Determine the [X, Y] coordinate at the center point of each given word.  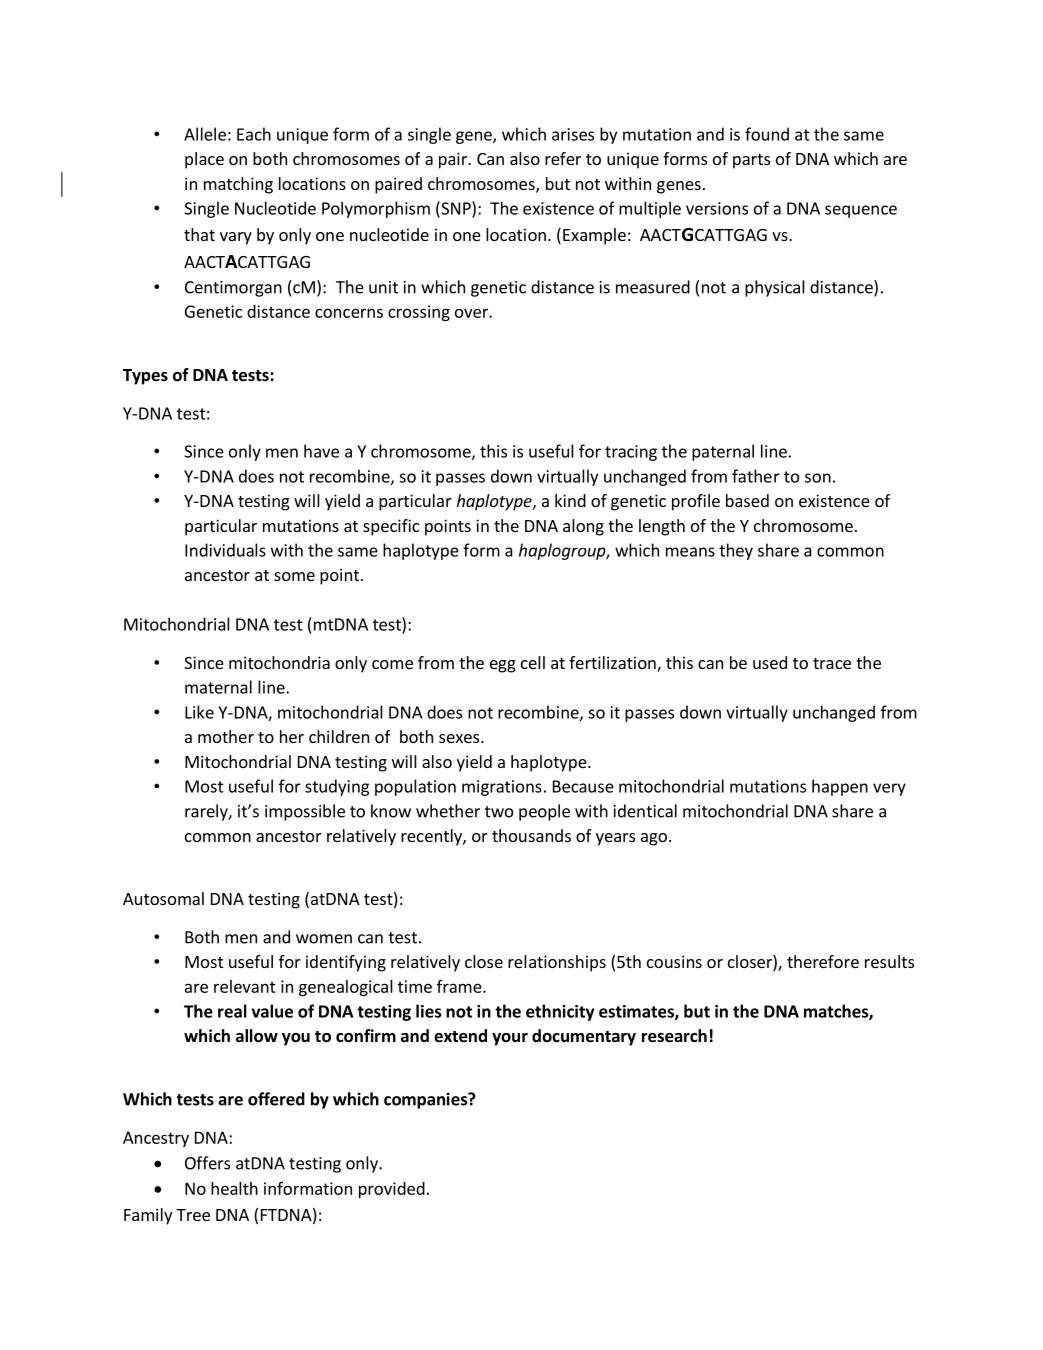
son [818, 478]
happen [840, 787]
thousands [531, 835]
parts [751, 161]
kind [570, 500]
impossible [305, 812]
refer [563, 158]
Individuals [225, 550]
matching [238, 185]
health [234, 1188]
